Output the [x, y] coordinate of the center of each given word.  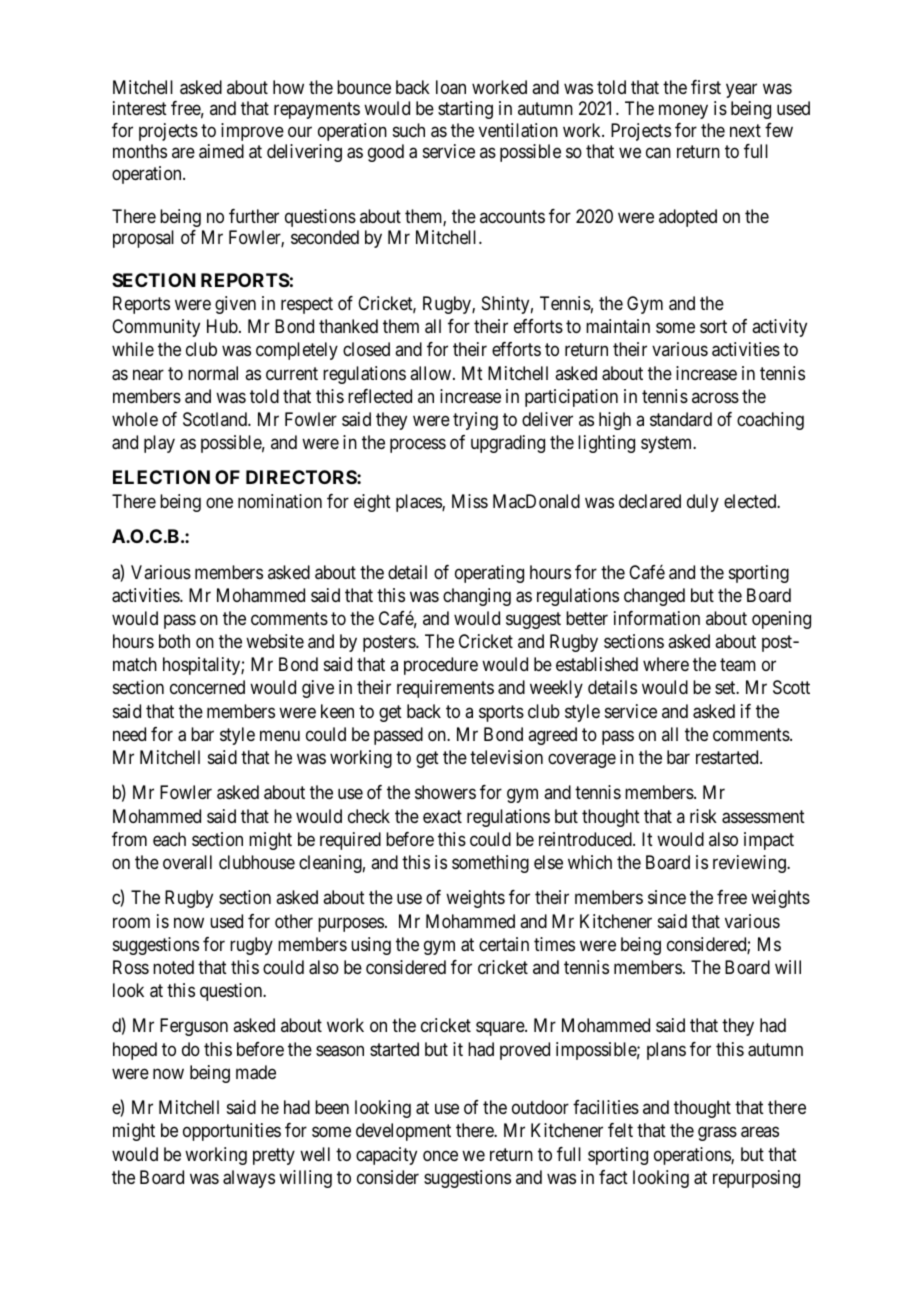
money [683, 112]
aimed [221, 151]
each [169, 839]
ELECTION [161, 477]
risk [703, 816]
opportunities [232, 1132]
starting [465, 110]
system [668, 444]
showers [445, 792]
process [418, 445]
